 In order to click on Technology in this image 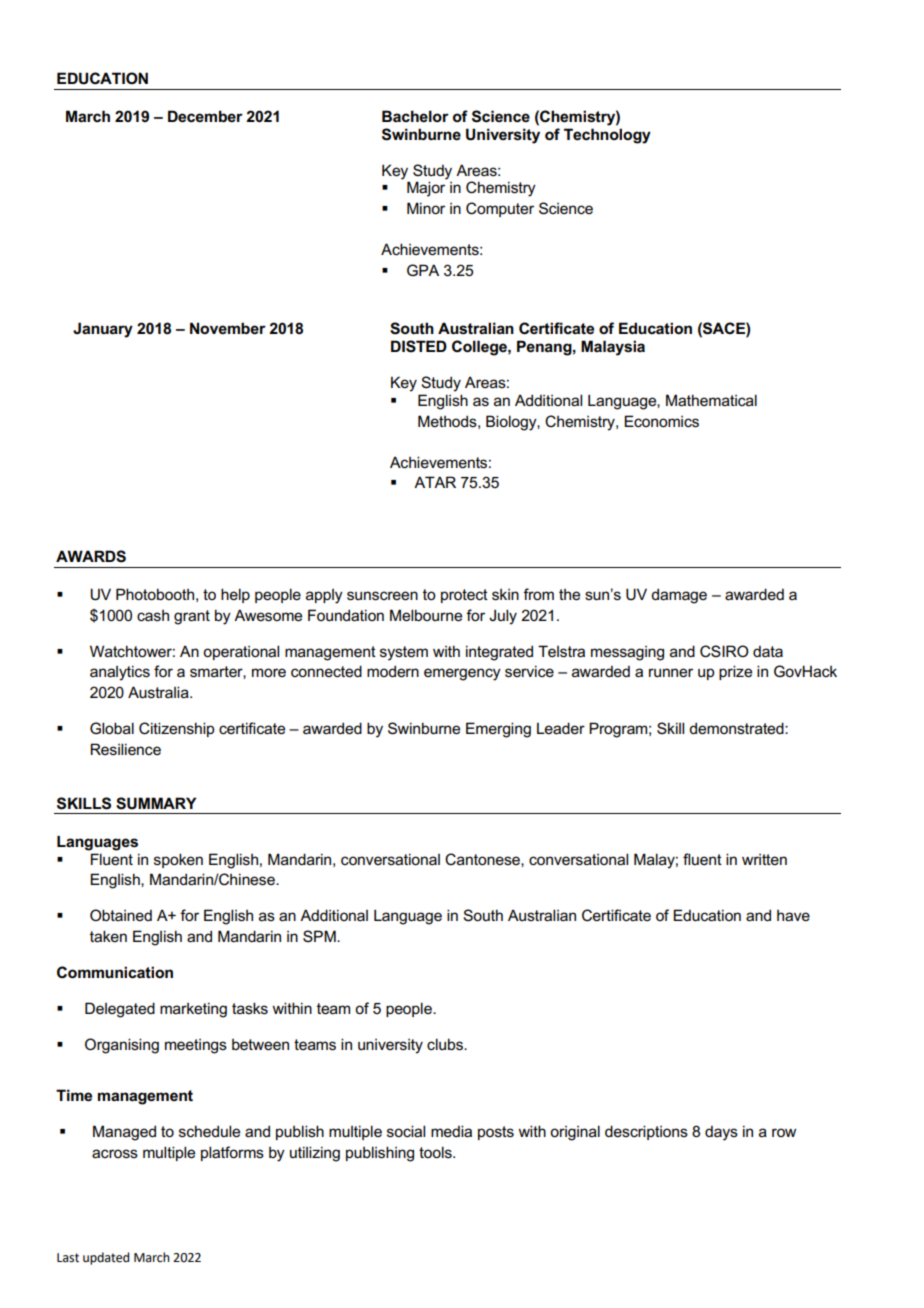, I will do `click(607, 136)`.
